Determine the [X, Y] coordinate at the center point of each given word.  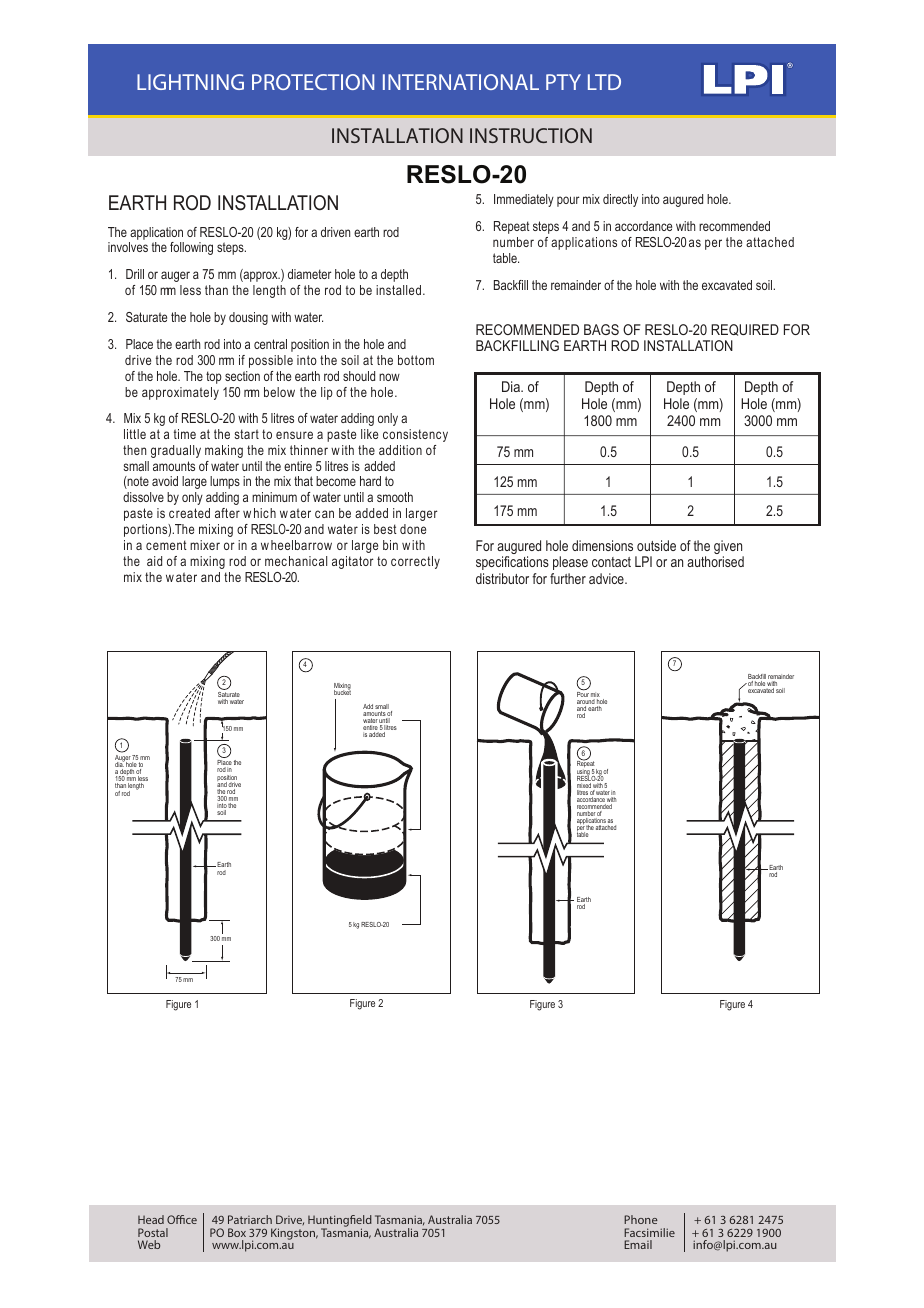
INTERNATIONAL [461, 82]
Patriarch [250, 1219]
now [389, 377]
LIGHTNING [190, 82]
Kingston [294, 1234]
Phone [641, 1219]
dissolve [143, 497]
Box [237, 1232]
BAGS [601, 329]
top [214, 377]
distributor [502, 578]
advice [607, 578]
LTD [604, 82]
